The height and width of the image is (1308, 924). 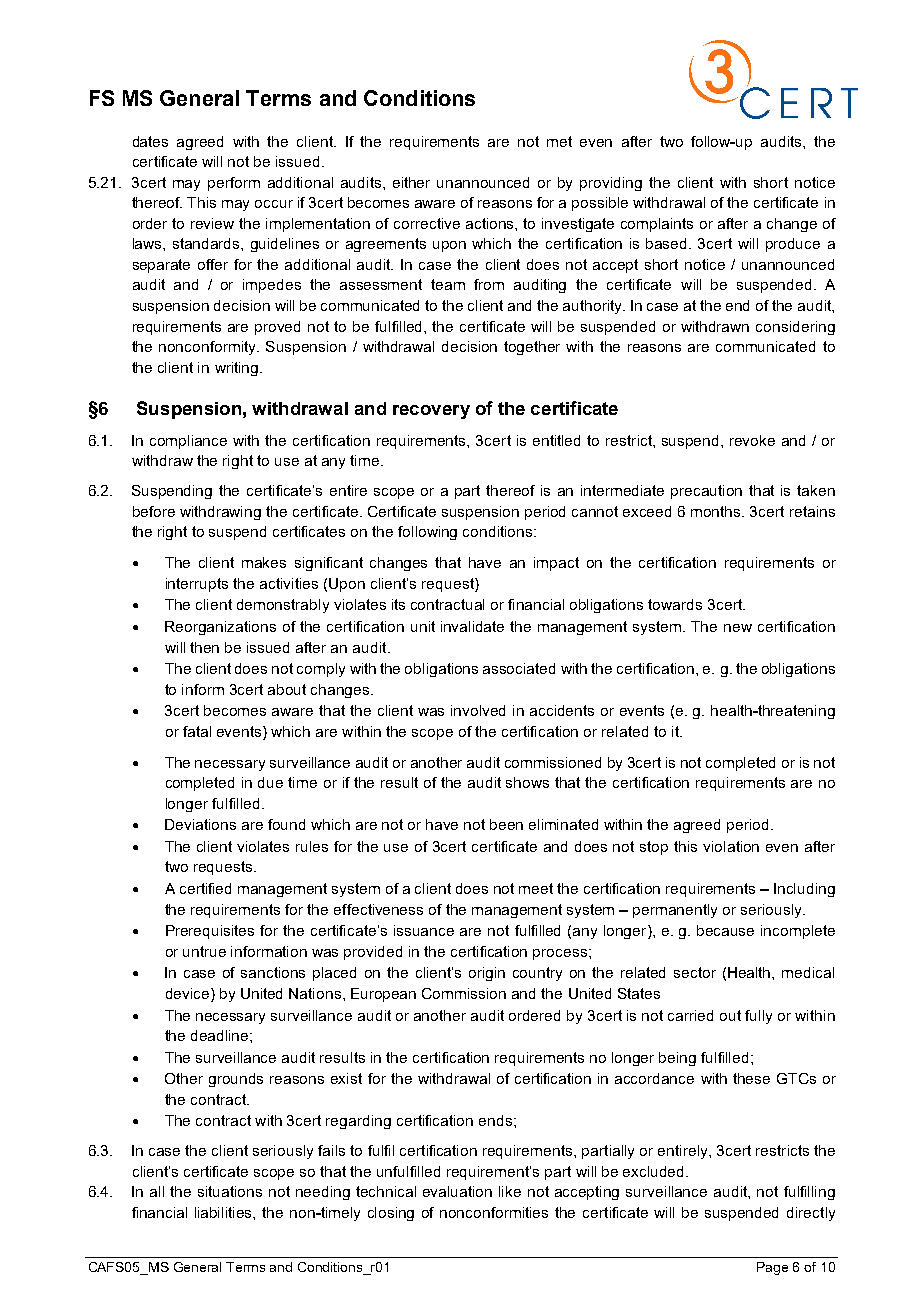 I want to click on untrue, so click(x=204, y=951).
